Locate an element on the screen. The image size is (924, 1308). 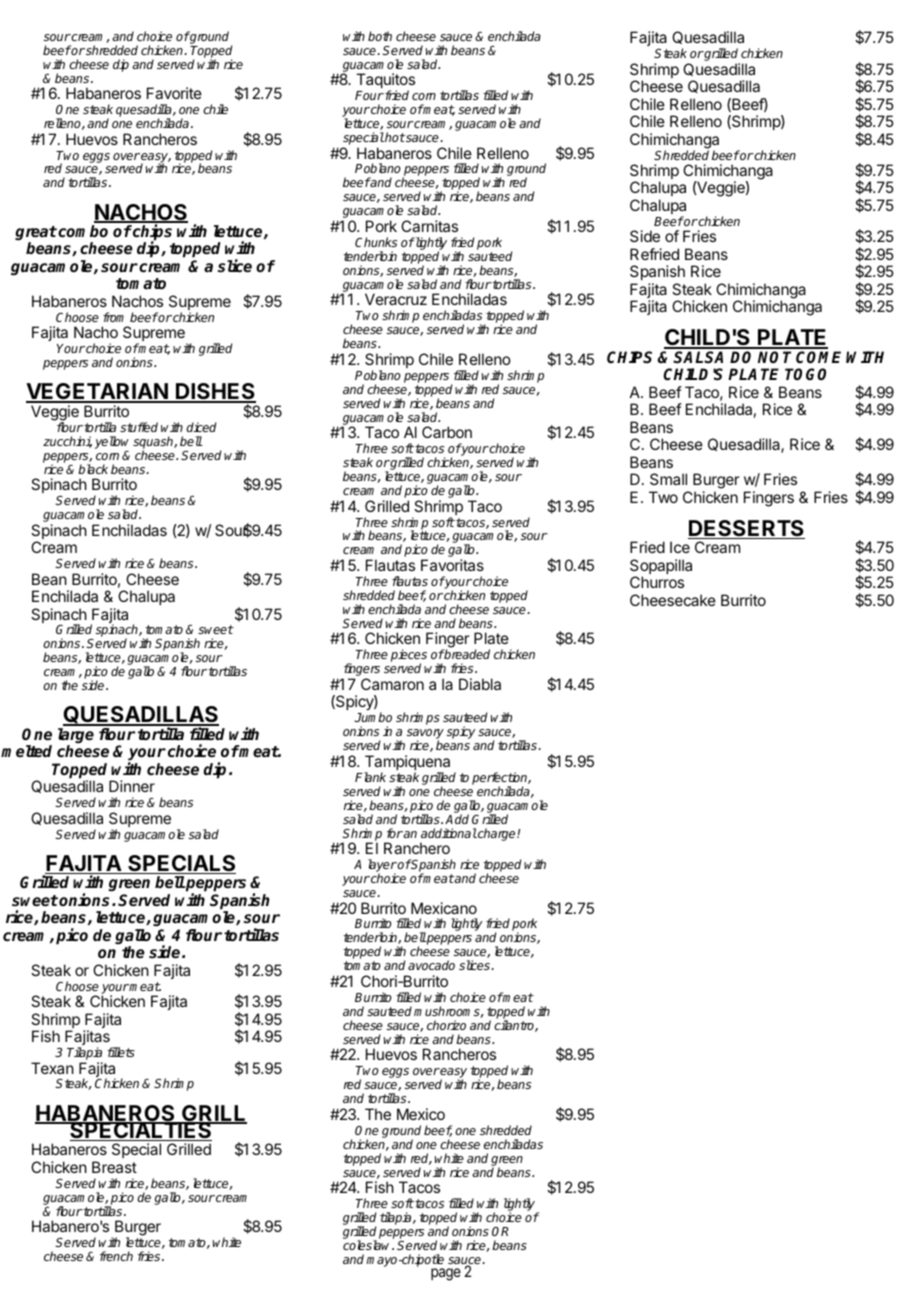
french is located at coordinates (116, 1256).
